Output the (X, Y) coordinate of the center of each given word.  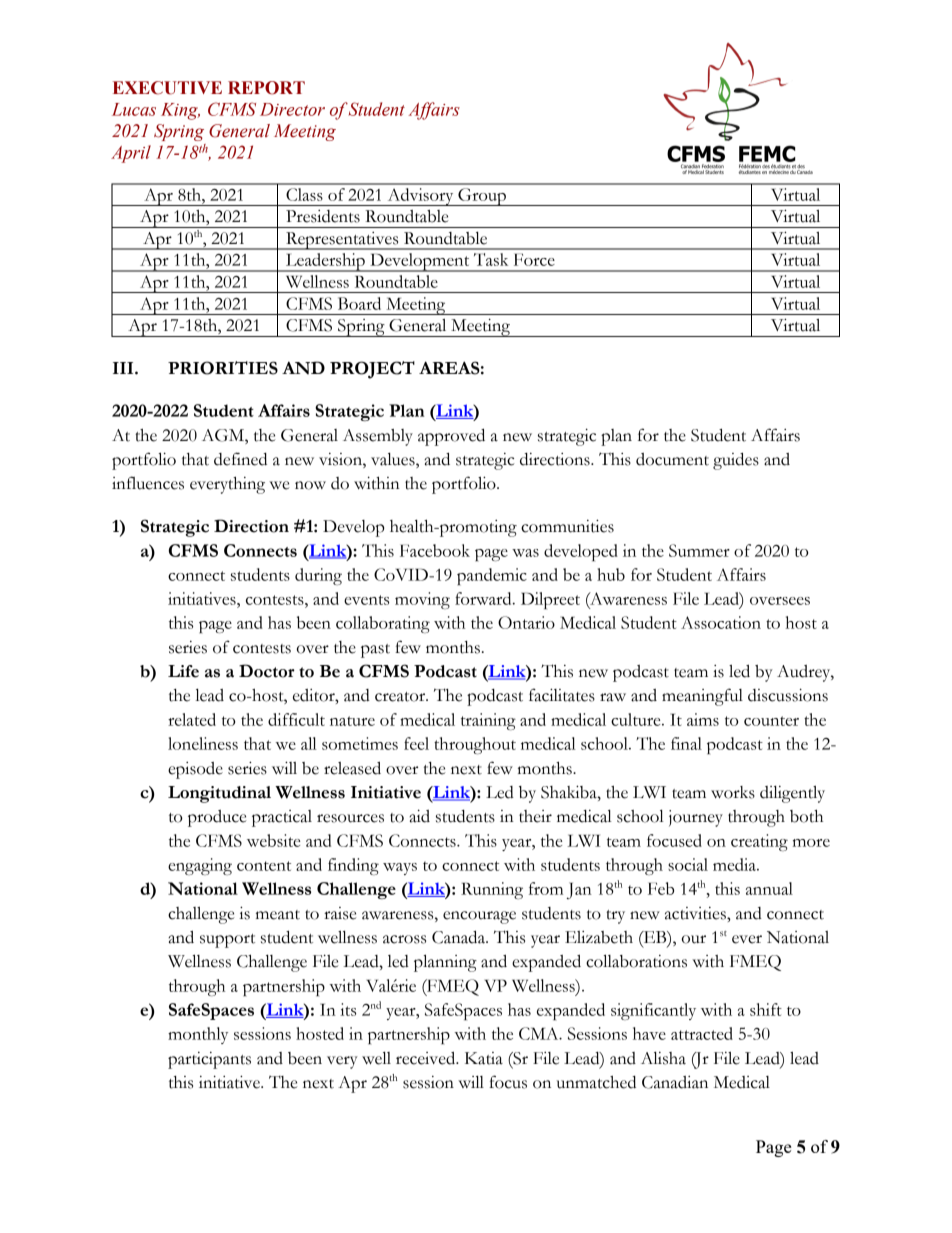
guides (736, 461)
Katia (484, 1058)
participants (209, 1060)
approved (451, 437)
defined (240, 459)
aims (703, 719)
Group (482, 197)
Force (534, 259)
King (180, 111)
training (488, 721)
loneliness (203, 743)
